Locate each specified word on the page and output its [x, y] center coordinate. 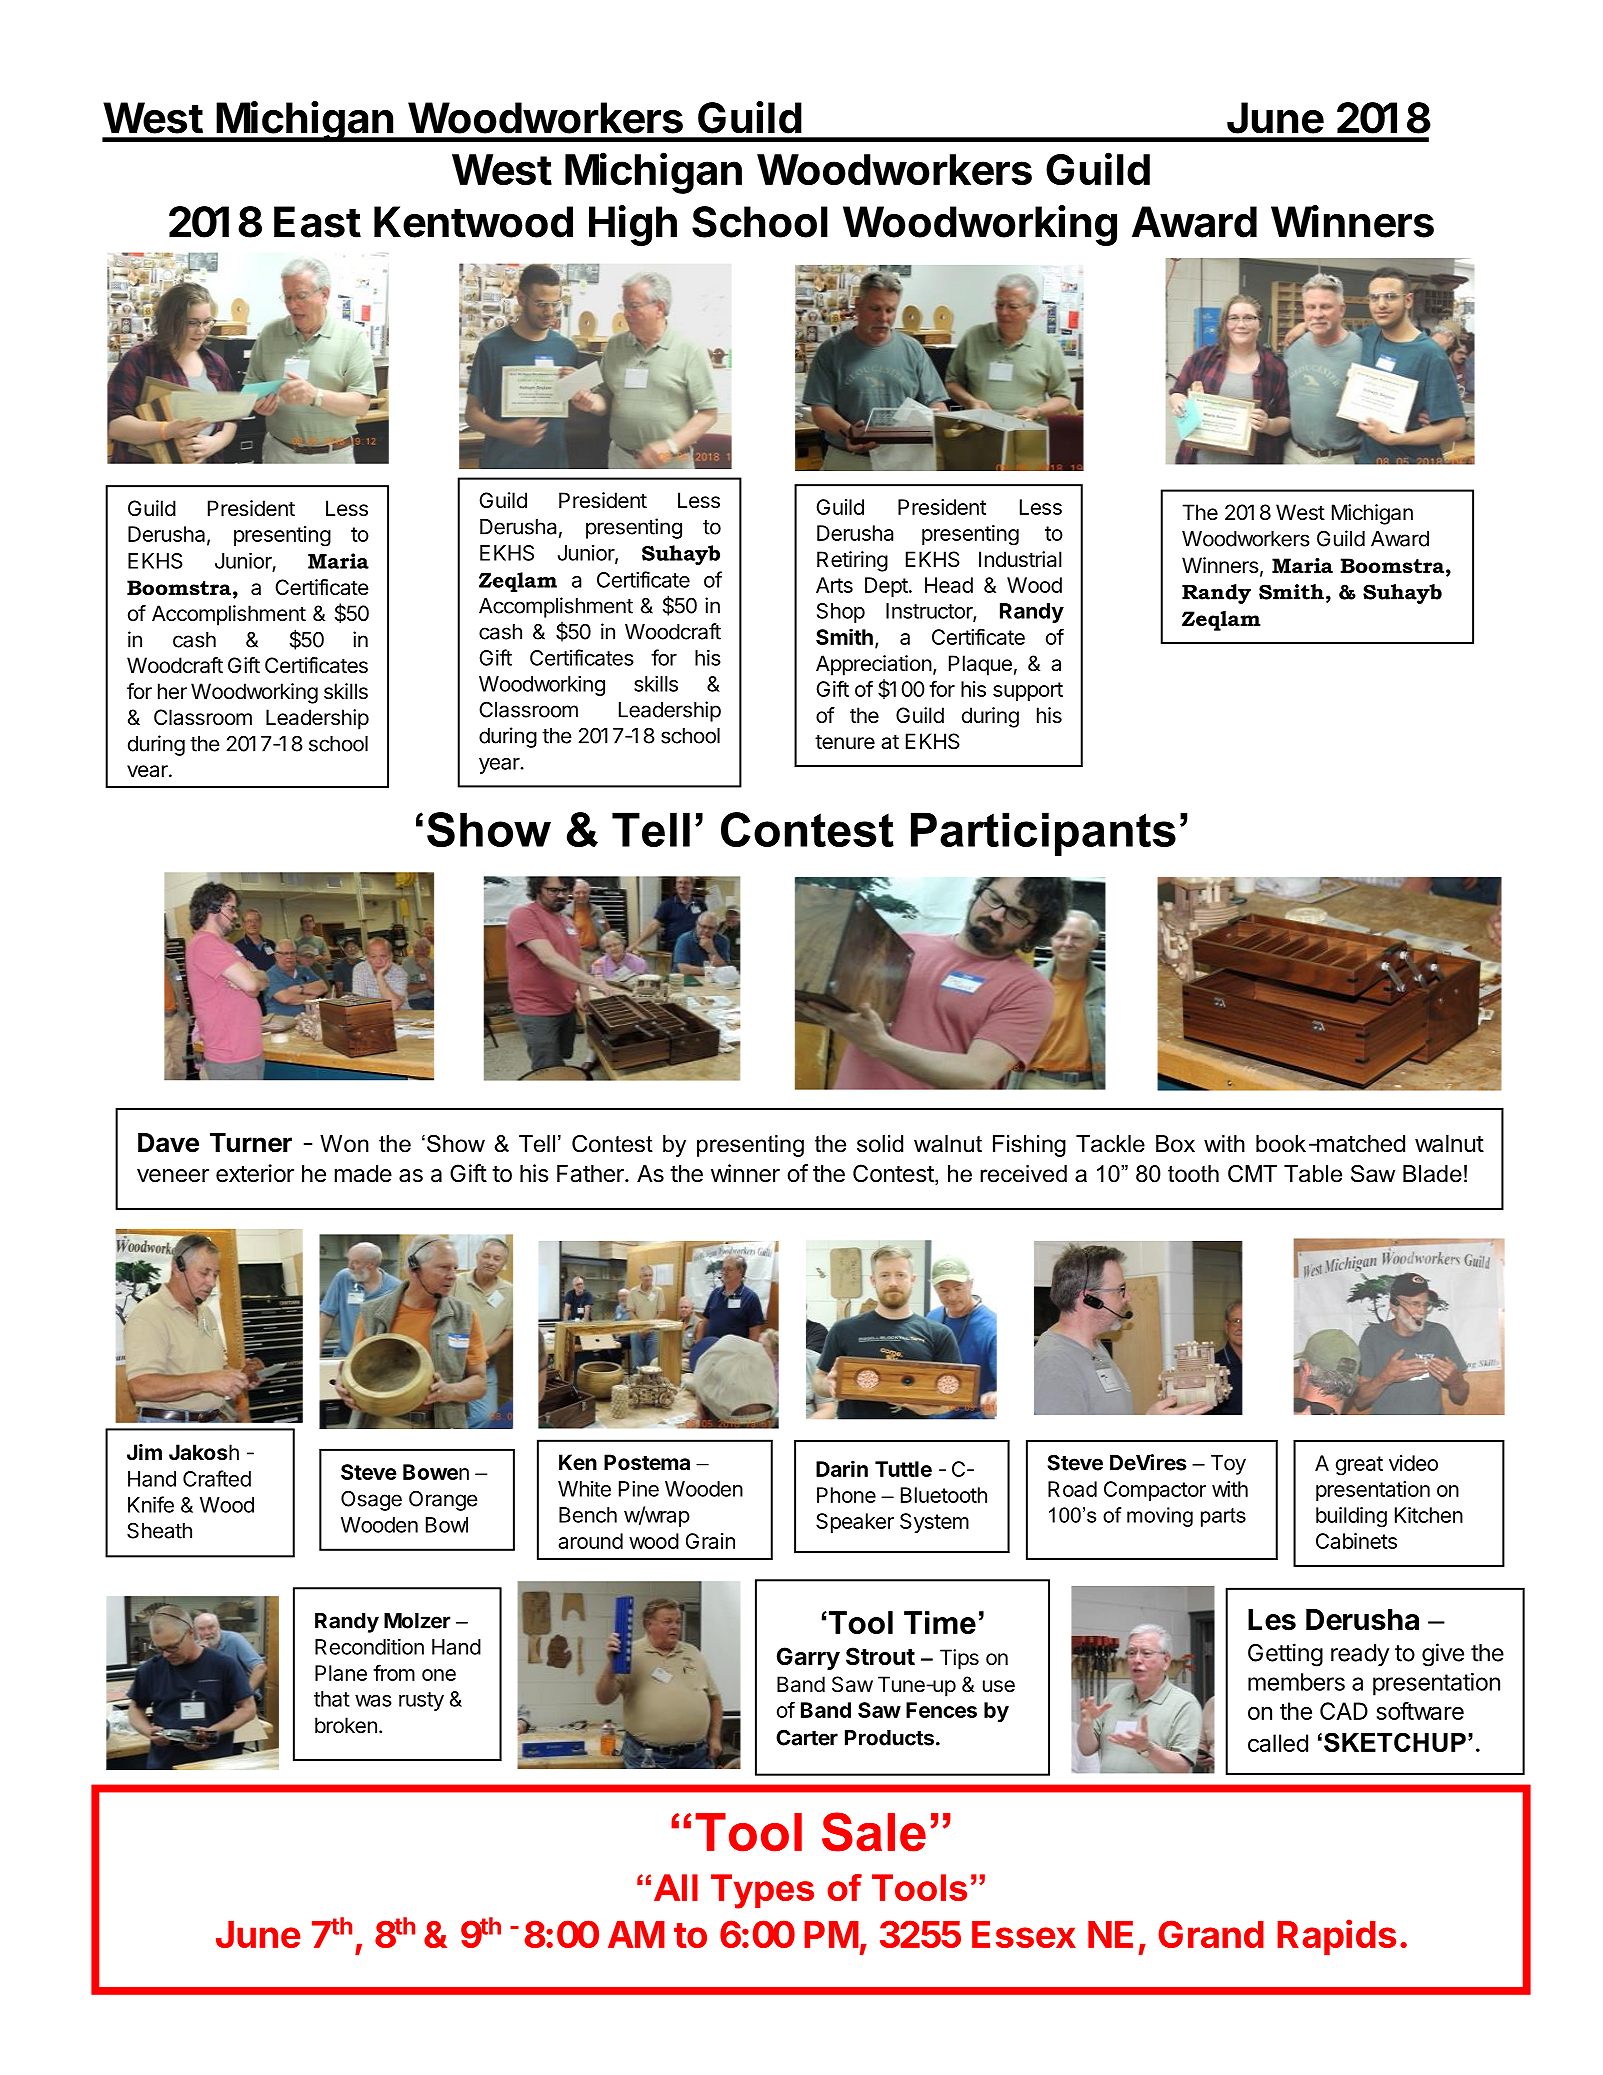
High [633, 225]
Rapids [1336, 1937]
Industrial [1020, 559]
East [317, 222]
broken [346, 1725]
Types [762, 1891]
